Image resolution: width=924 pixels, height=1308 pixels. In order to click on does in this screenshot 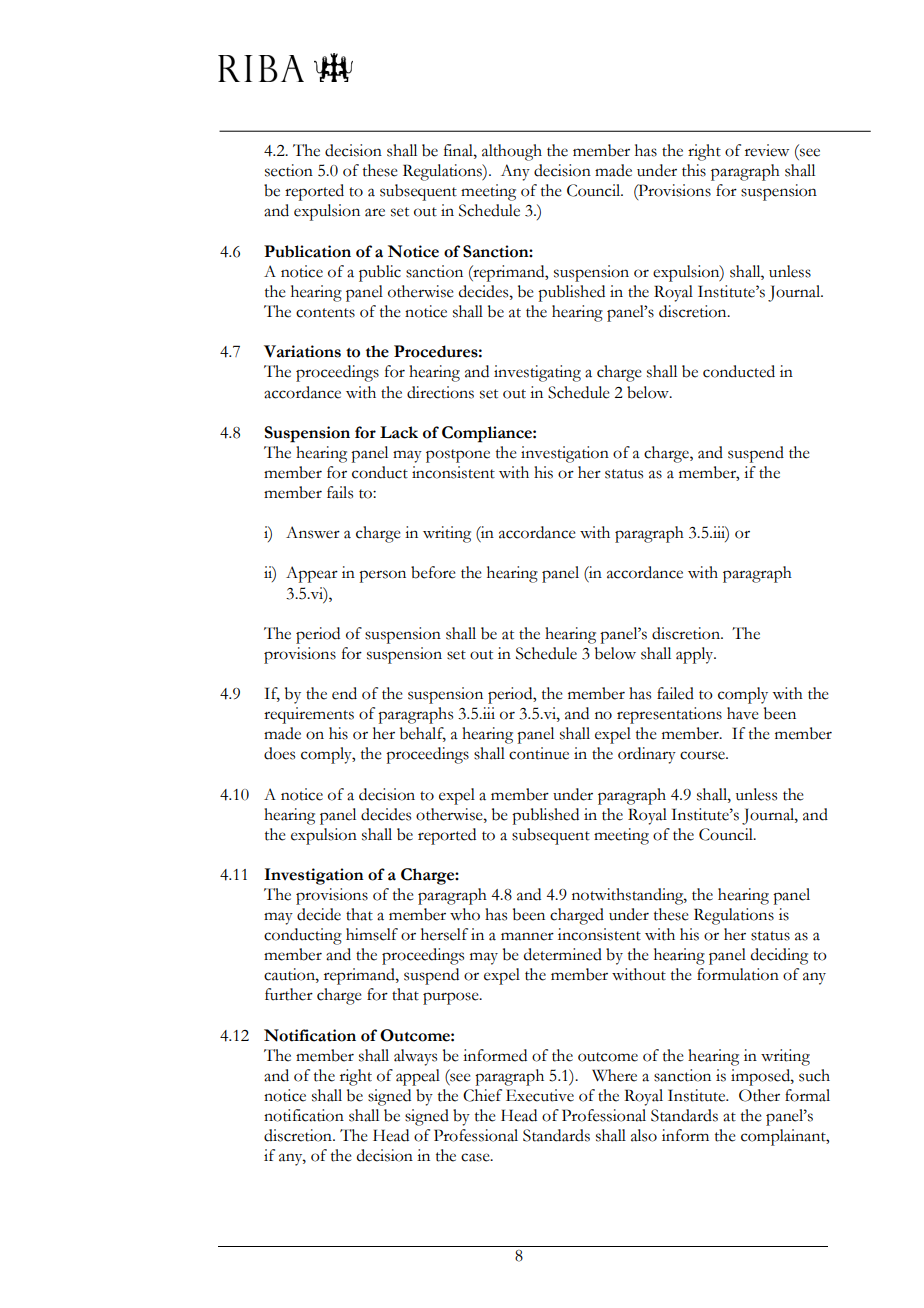, I will do `click(279, 753)`.
